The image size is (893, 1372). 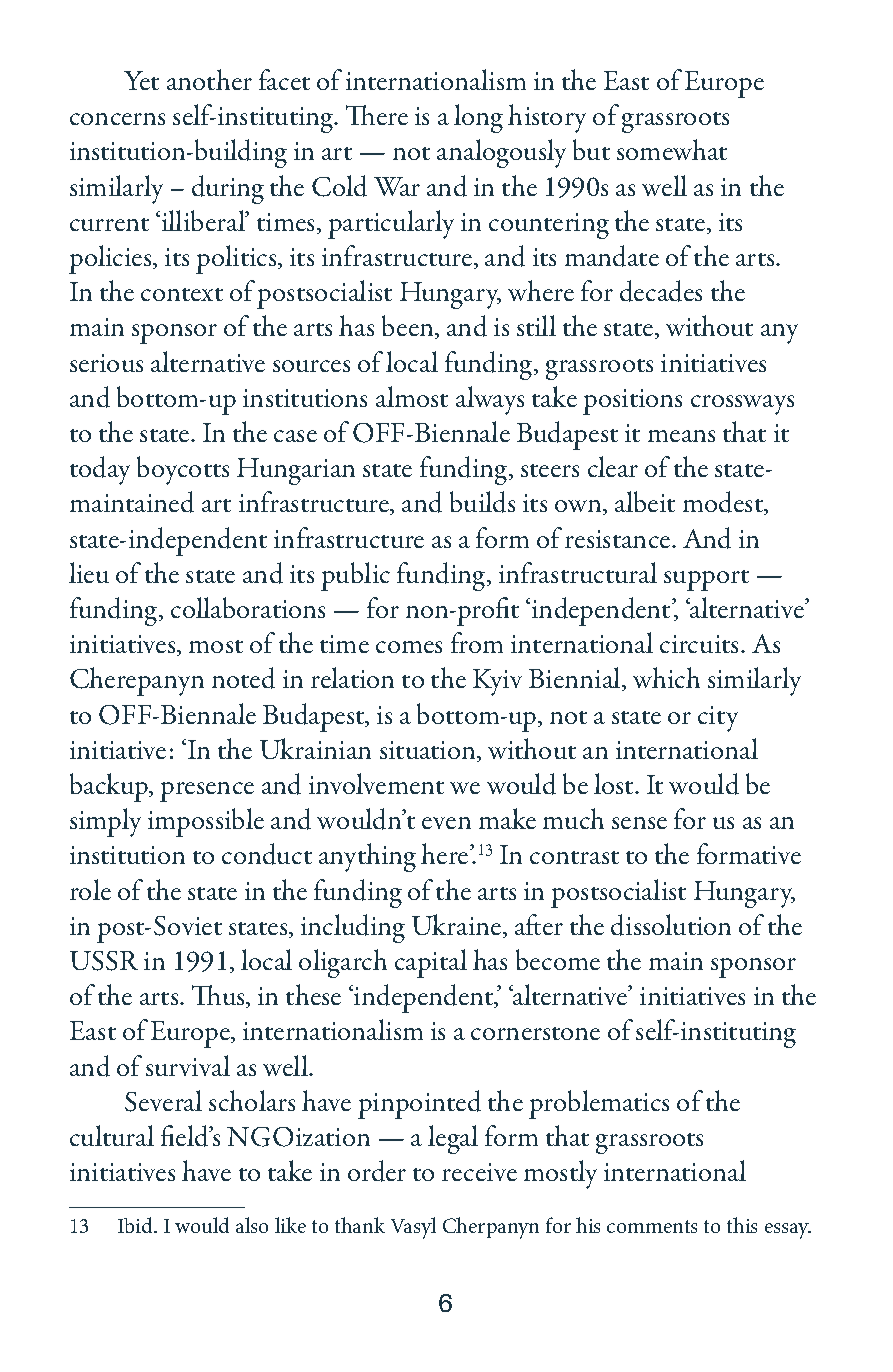 I want to click on long, so click(x=478, y=118).
